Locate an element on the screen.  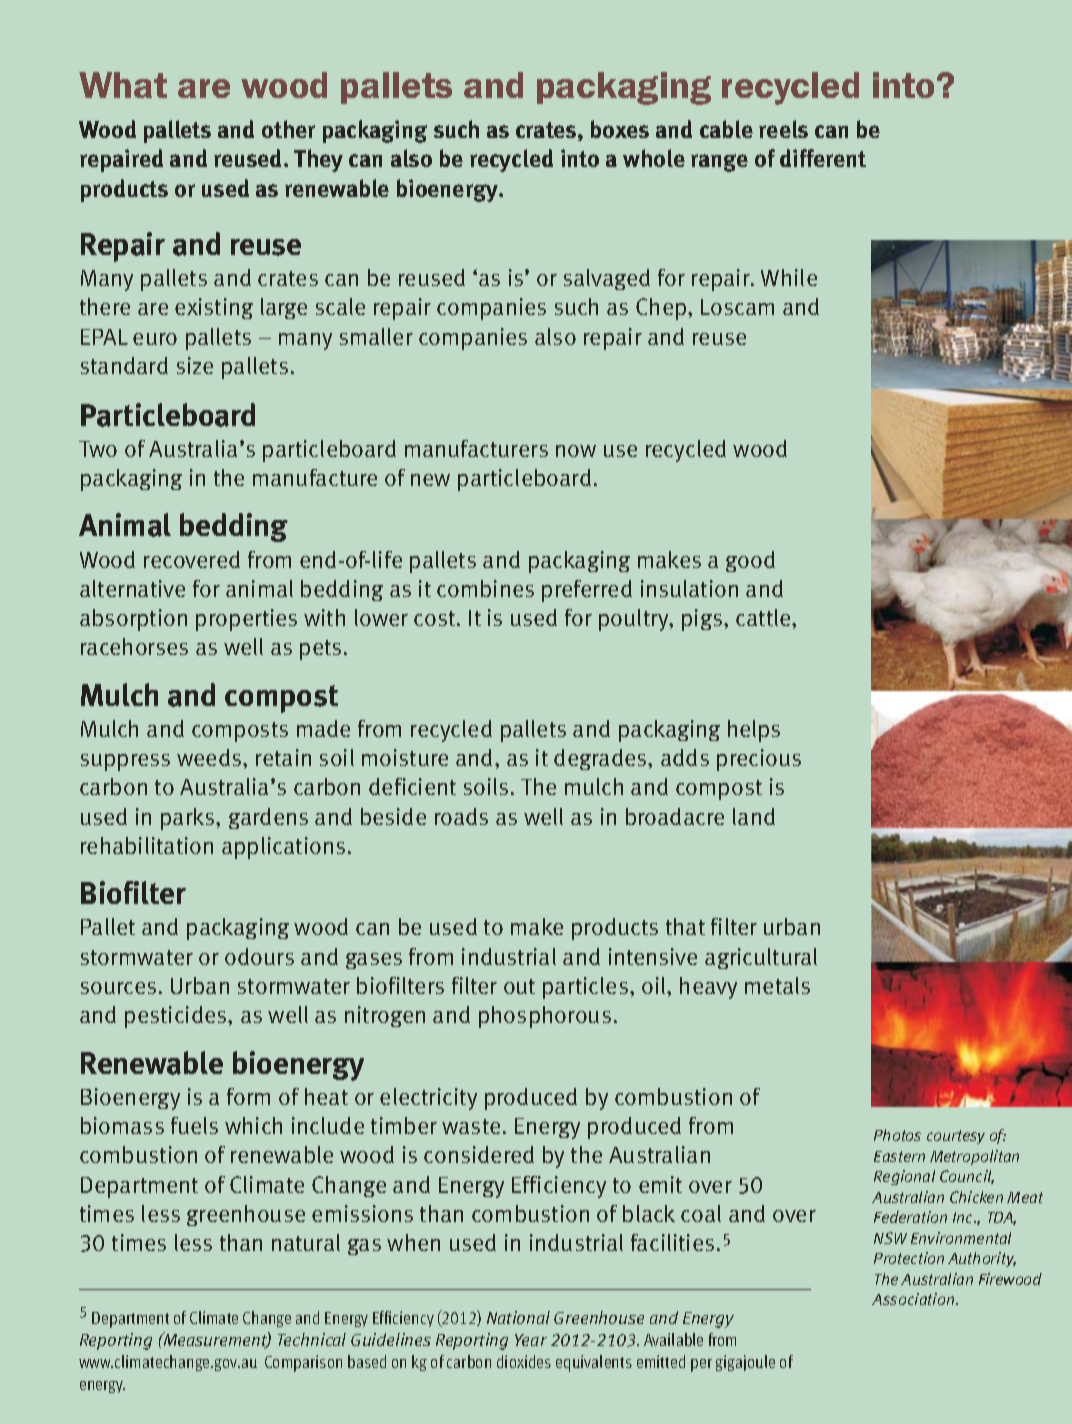
size is located at coordinates (195, 365).
